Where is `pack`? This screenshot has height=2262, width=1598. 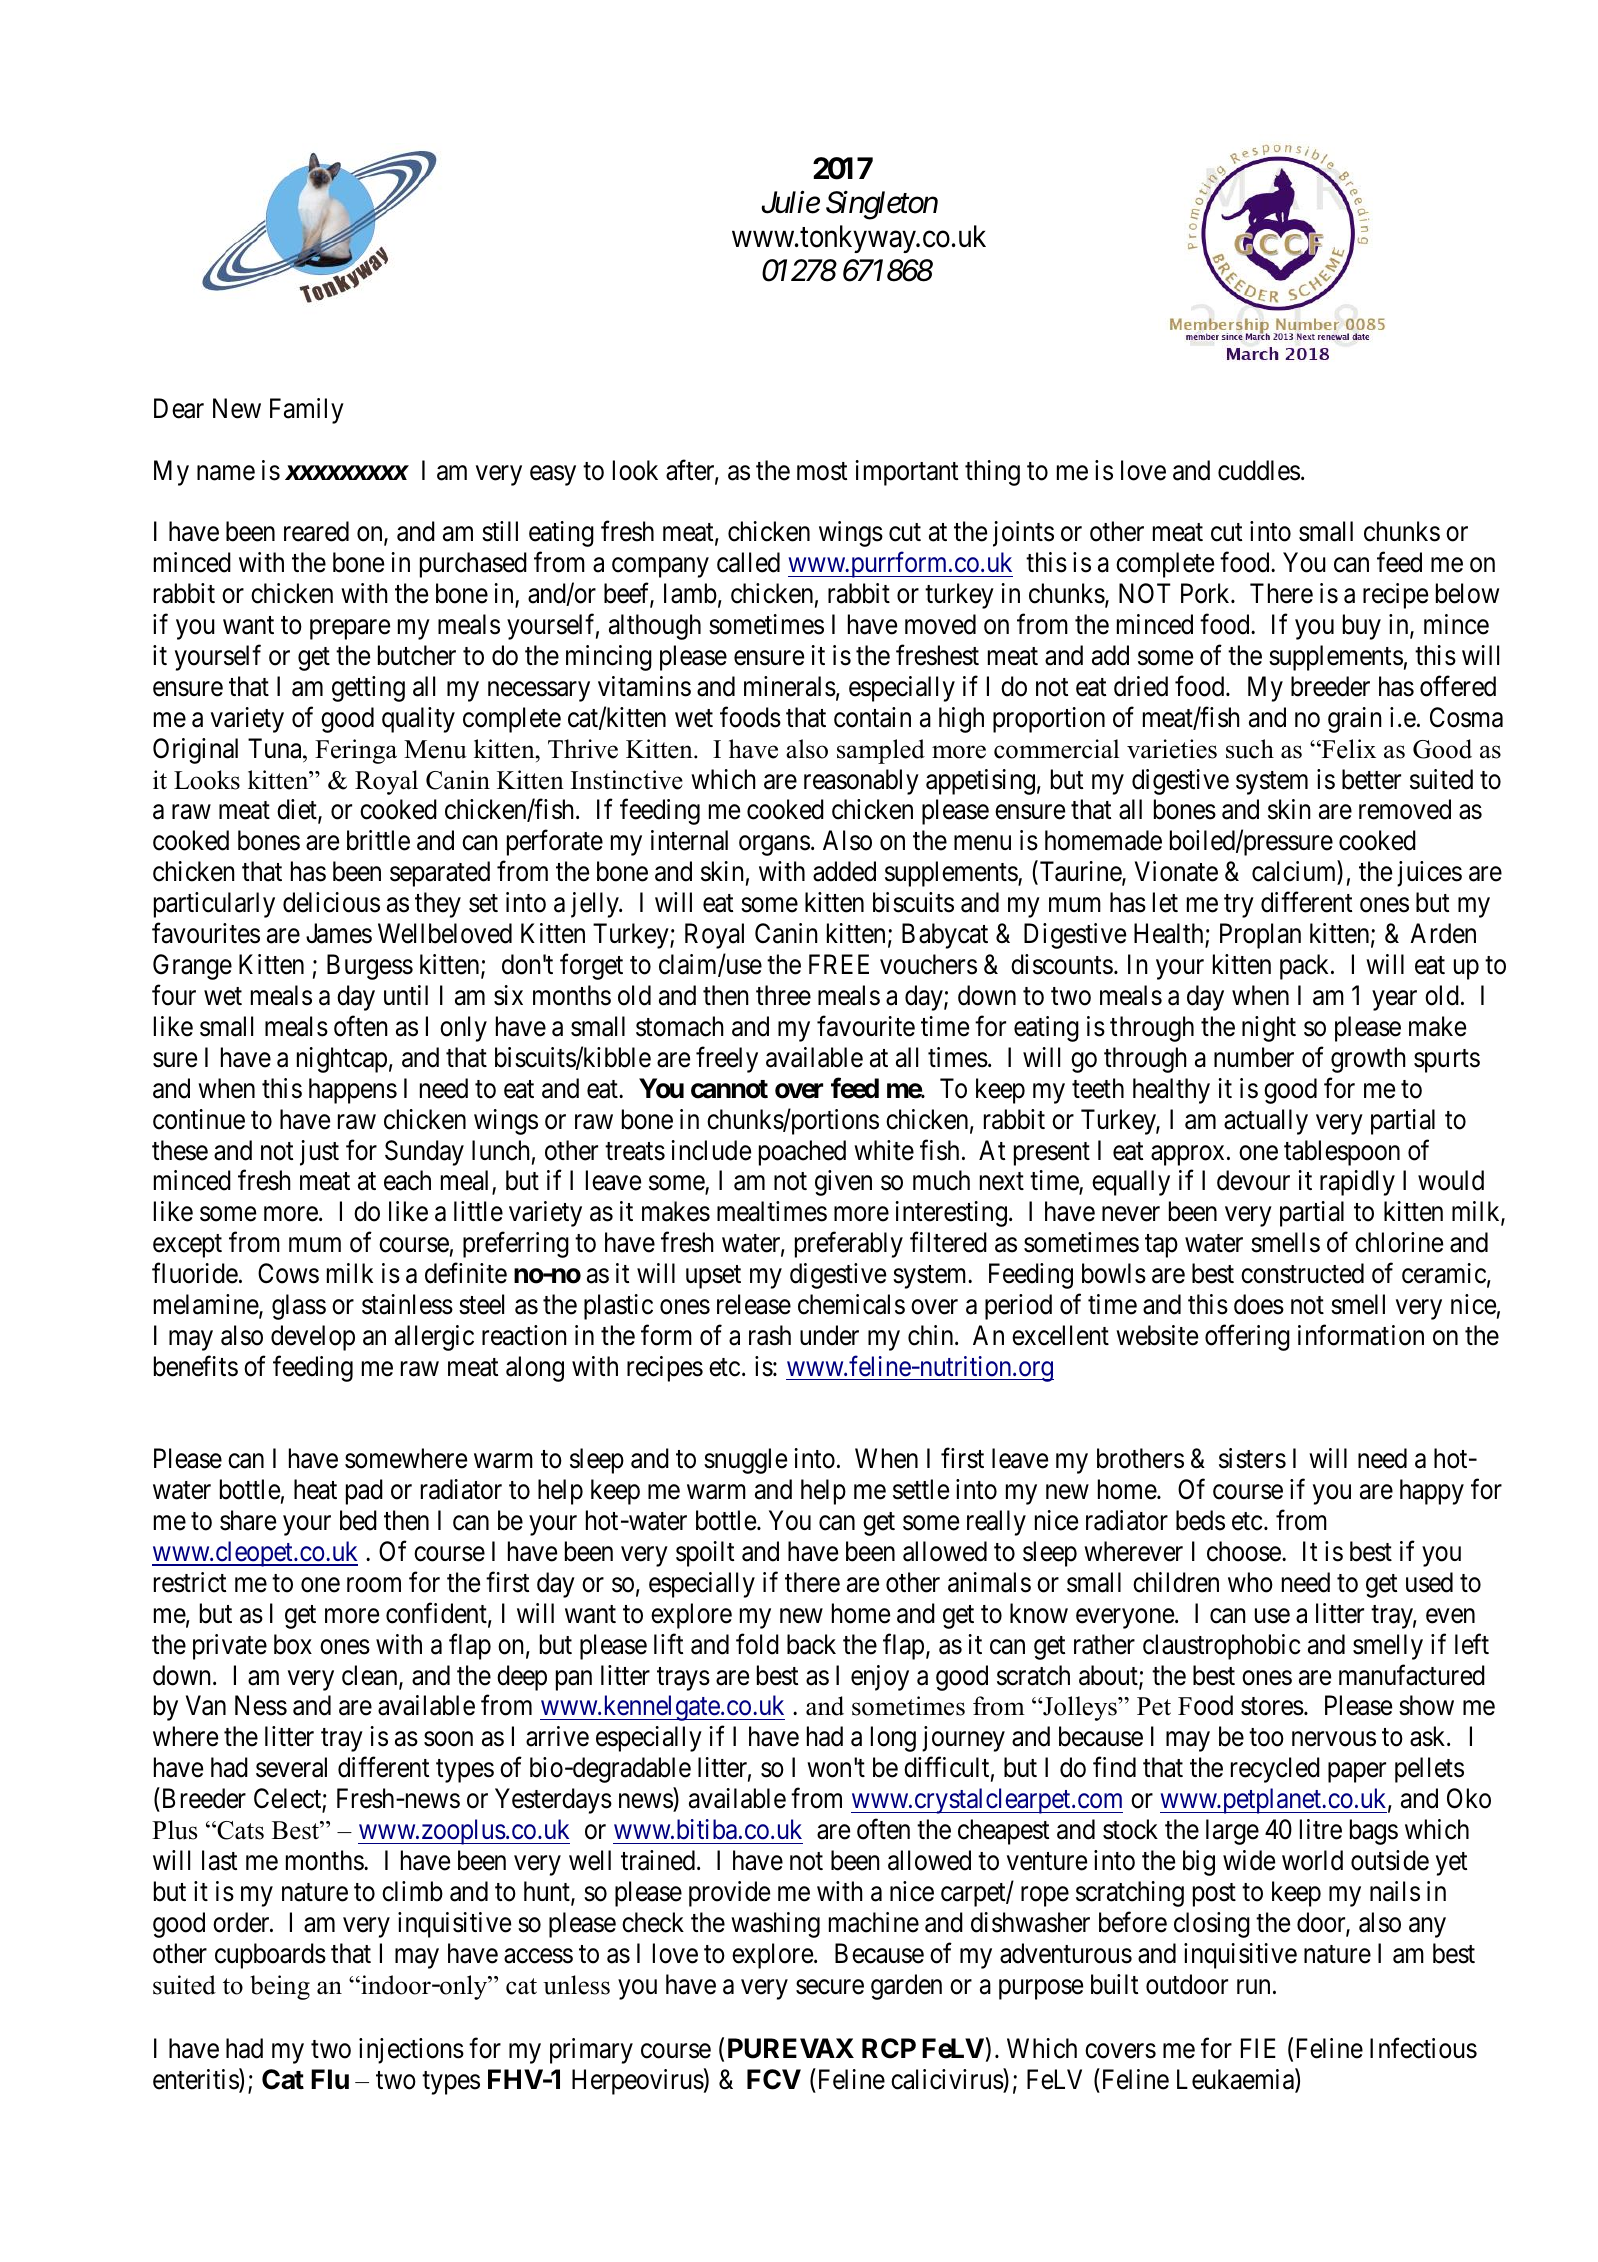
pack is located at coordinates (1306, 967).
